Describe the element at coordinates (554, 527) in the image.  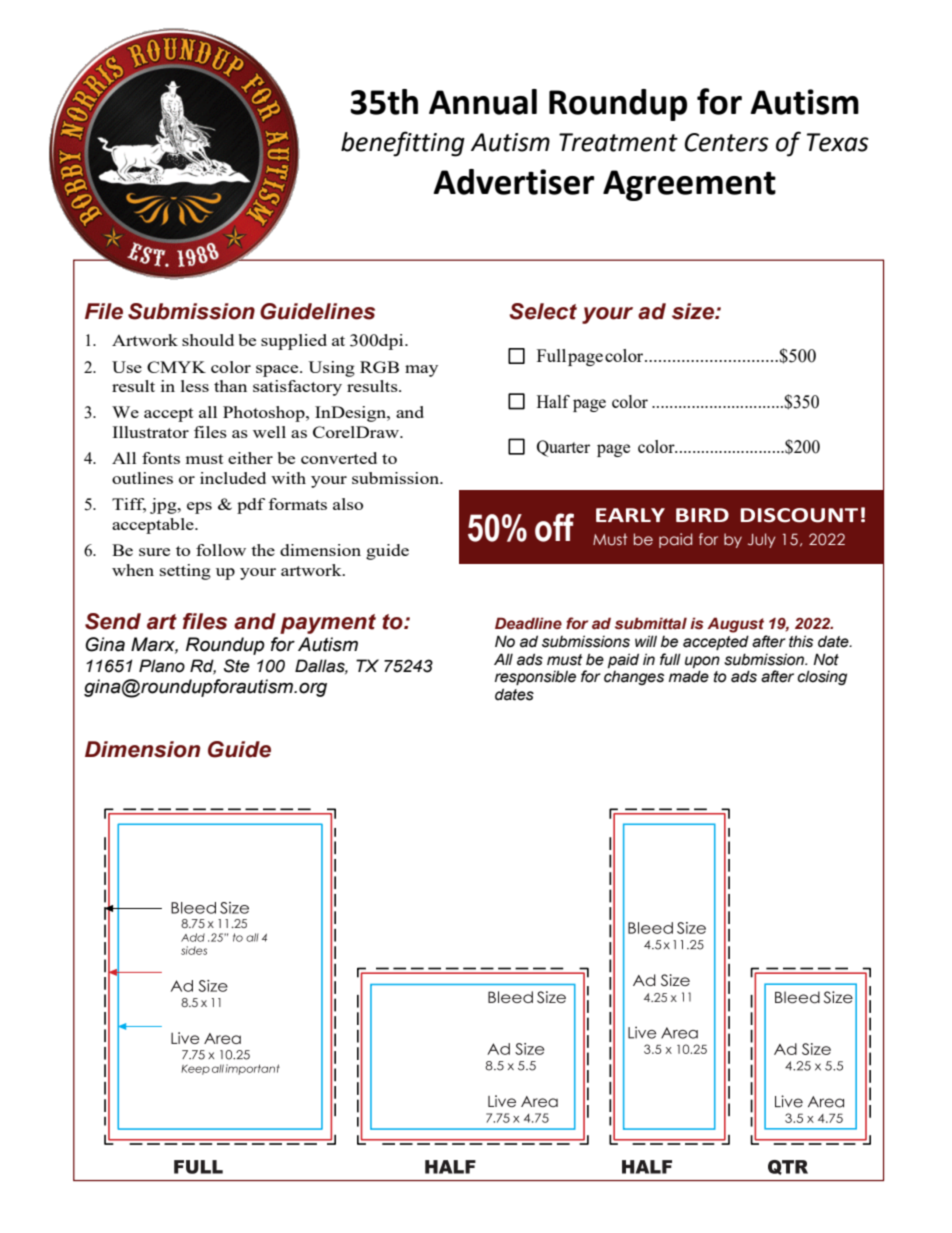
I see `off` at that location.
